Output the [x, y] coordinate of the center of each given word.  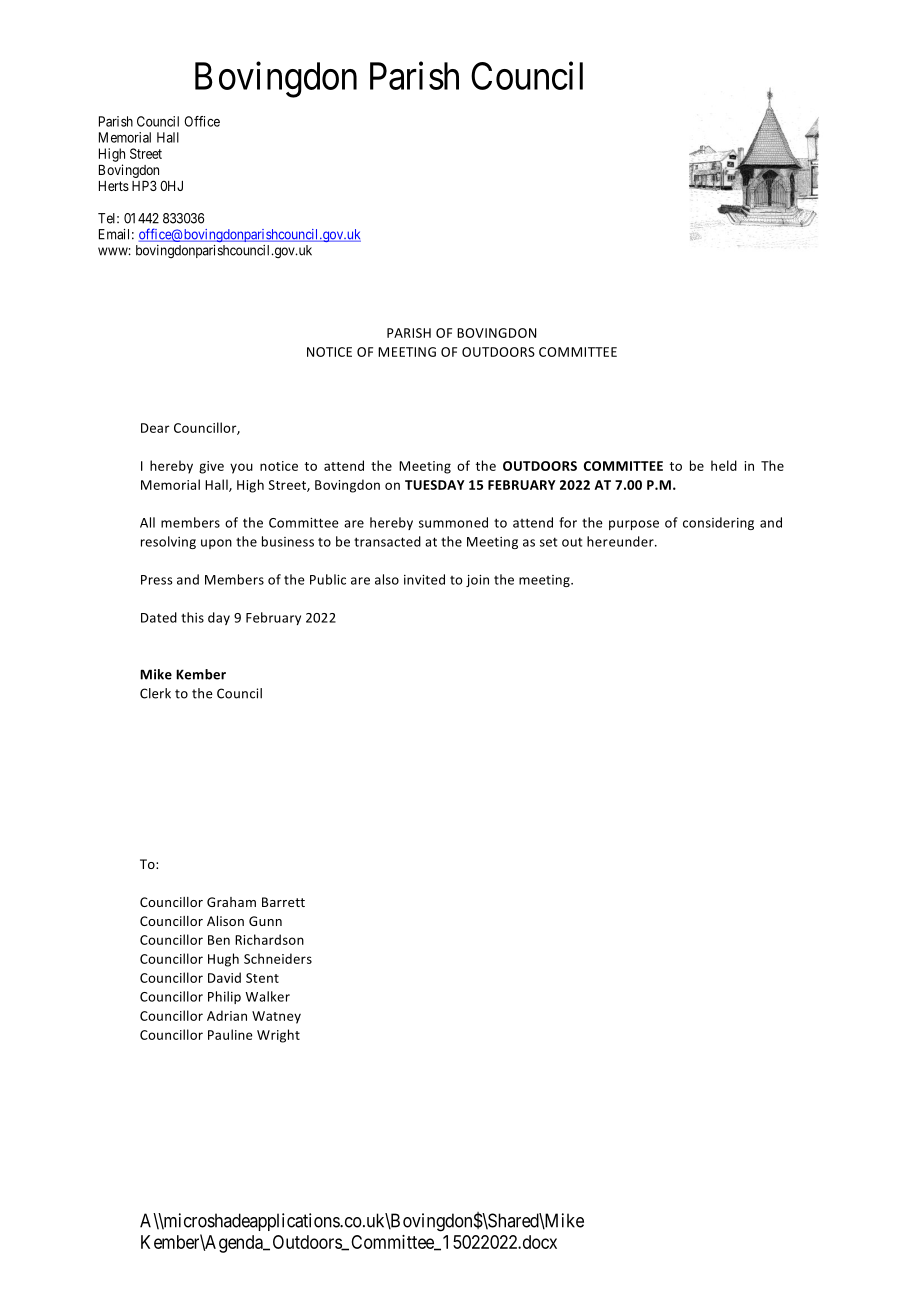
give [211, 467]
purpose [634, 525]
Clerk [155, 693]
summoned [453, 522]
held [724, 465]
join [477, 581]
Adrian [227, 1015]
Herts [114, 186]
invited [424, 579]
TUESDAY [435, 485]
